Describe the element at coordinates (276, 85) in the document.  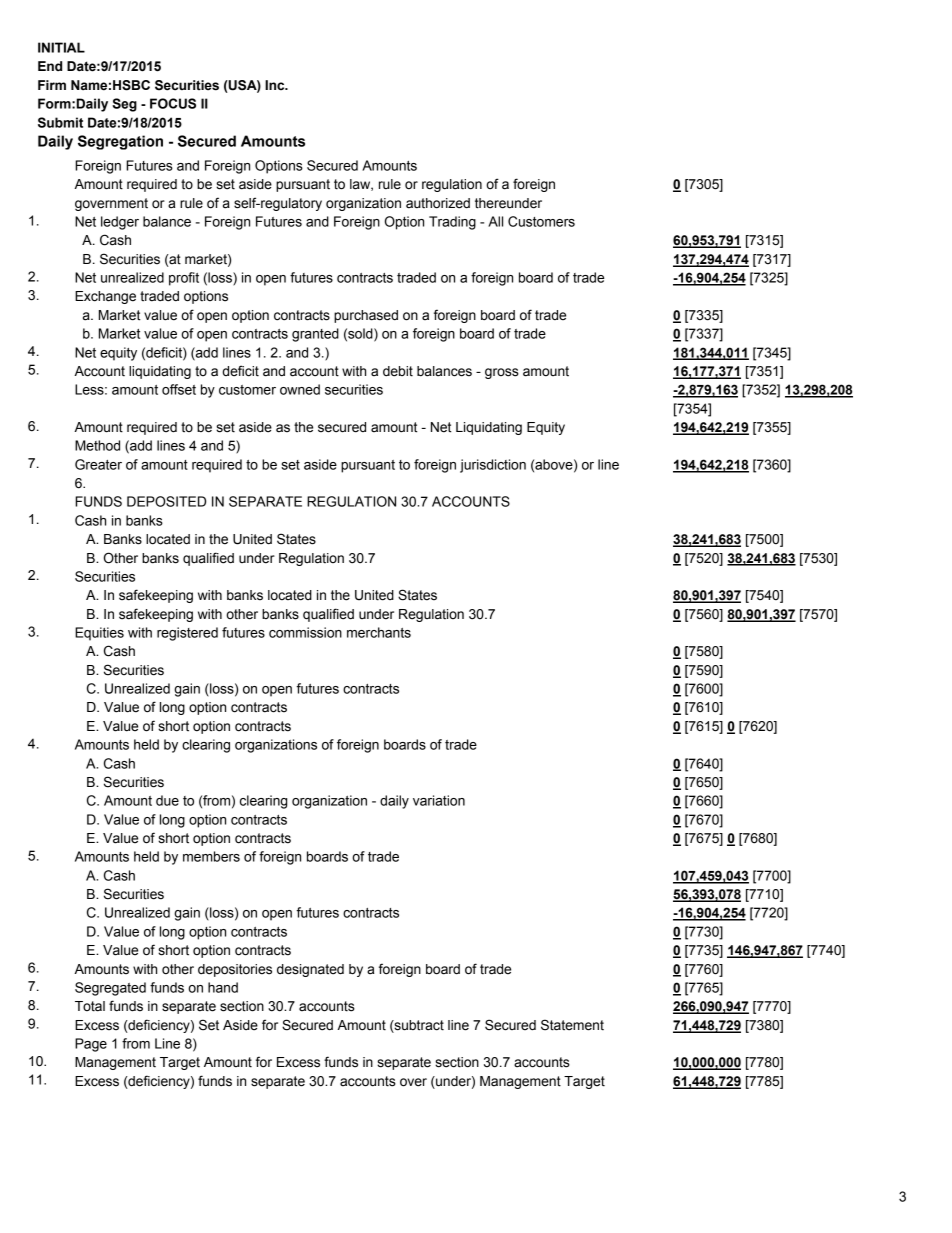
I see `Inc` at that location.
